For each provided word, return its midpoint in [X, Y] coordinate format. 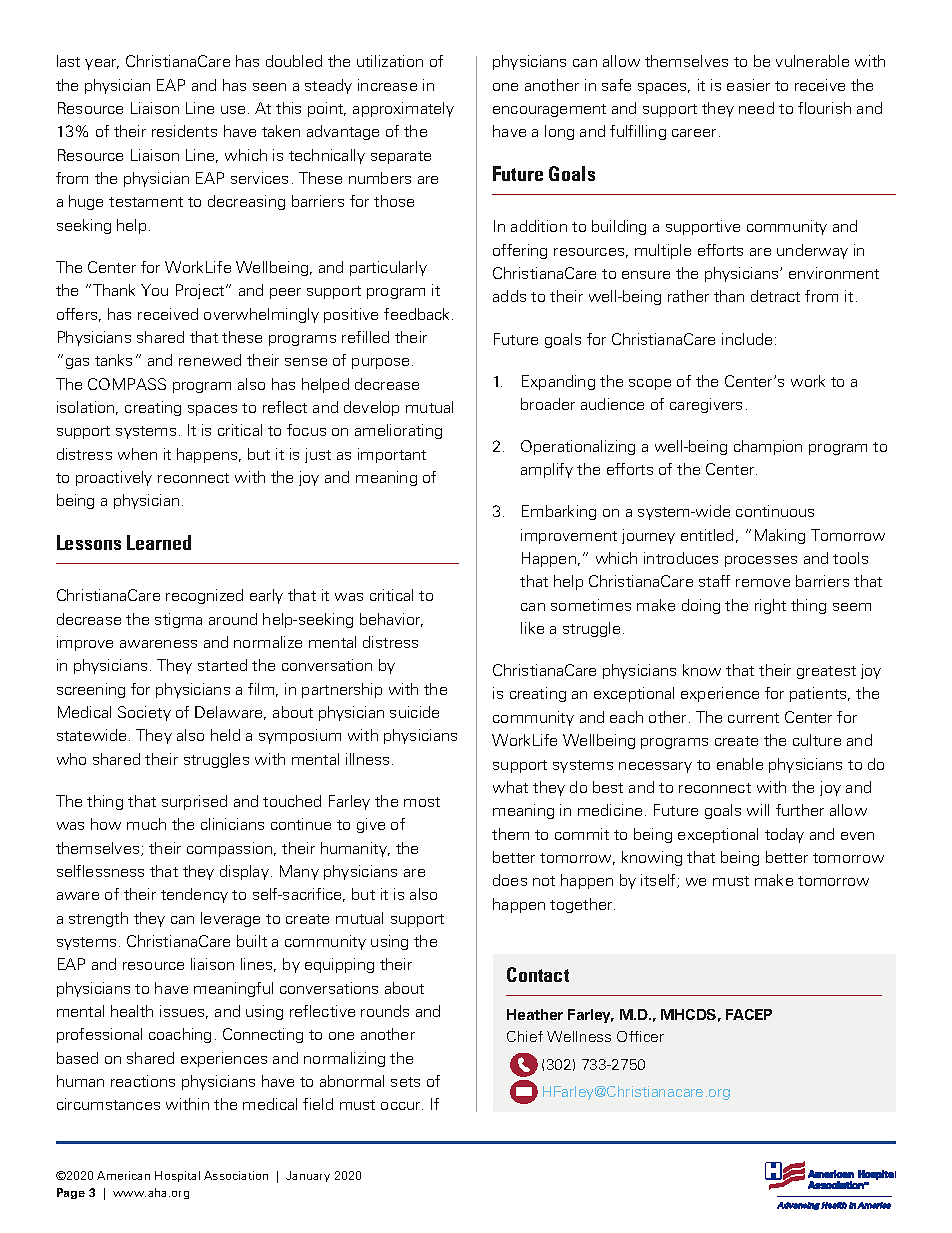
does [510, 880]
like [532, 628]
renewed [210, 360]
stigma [178, 620]
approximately [403, 109]
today [784, 835]
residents [184, 131]
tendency [194, 895]
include [747, 339]
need [756, 108]
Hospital [177, 1176]
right [770, 606]
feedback [418, 314]
